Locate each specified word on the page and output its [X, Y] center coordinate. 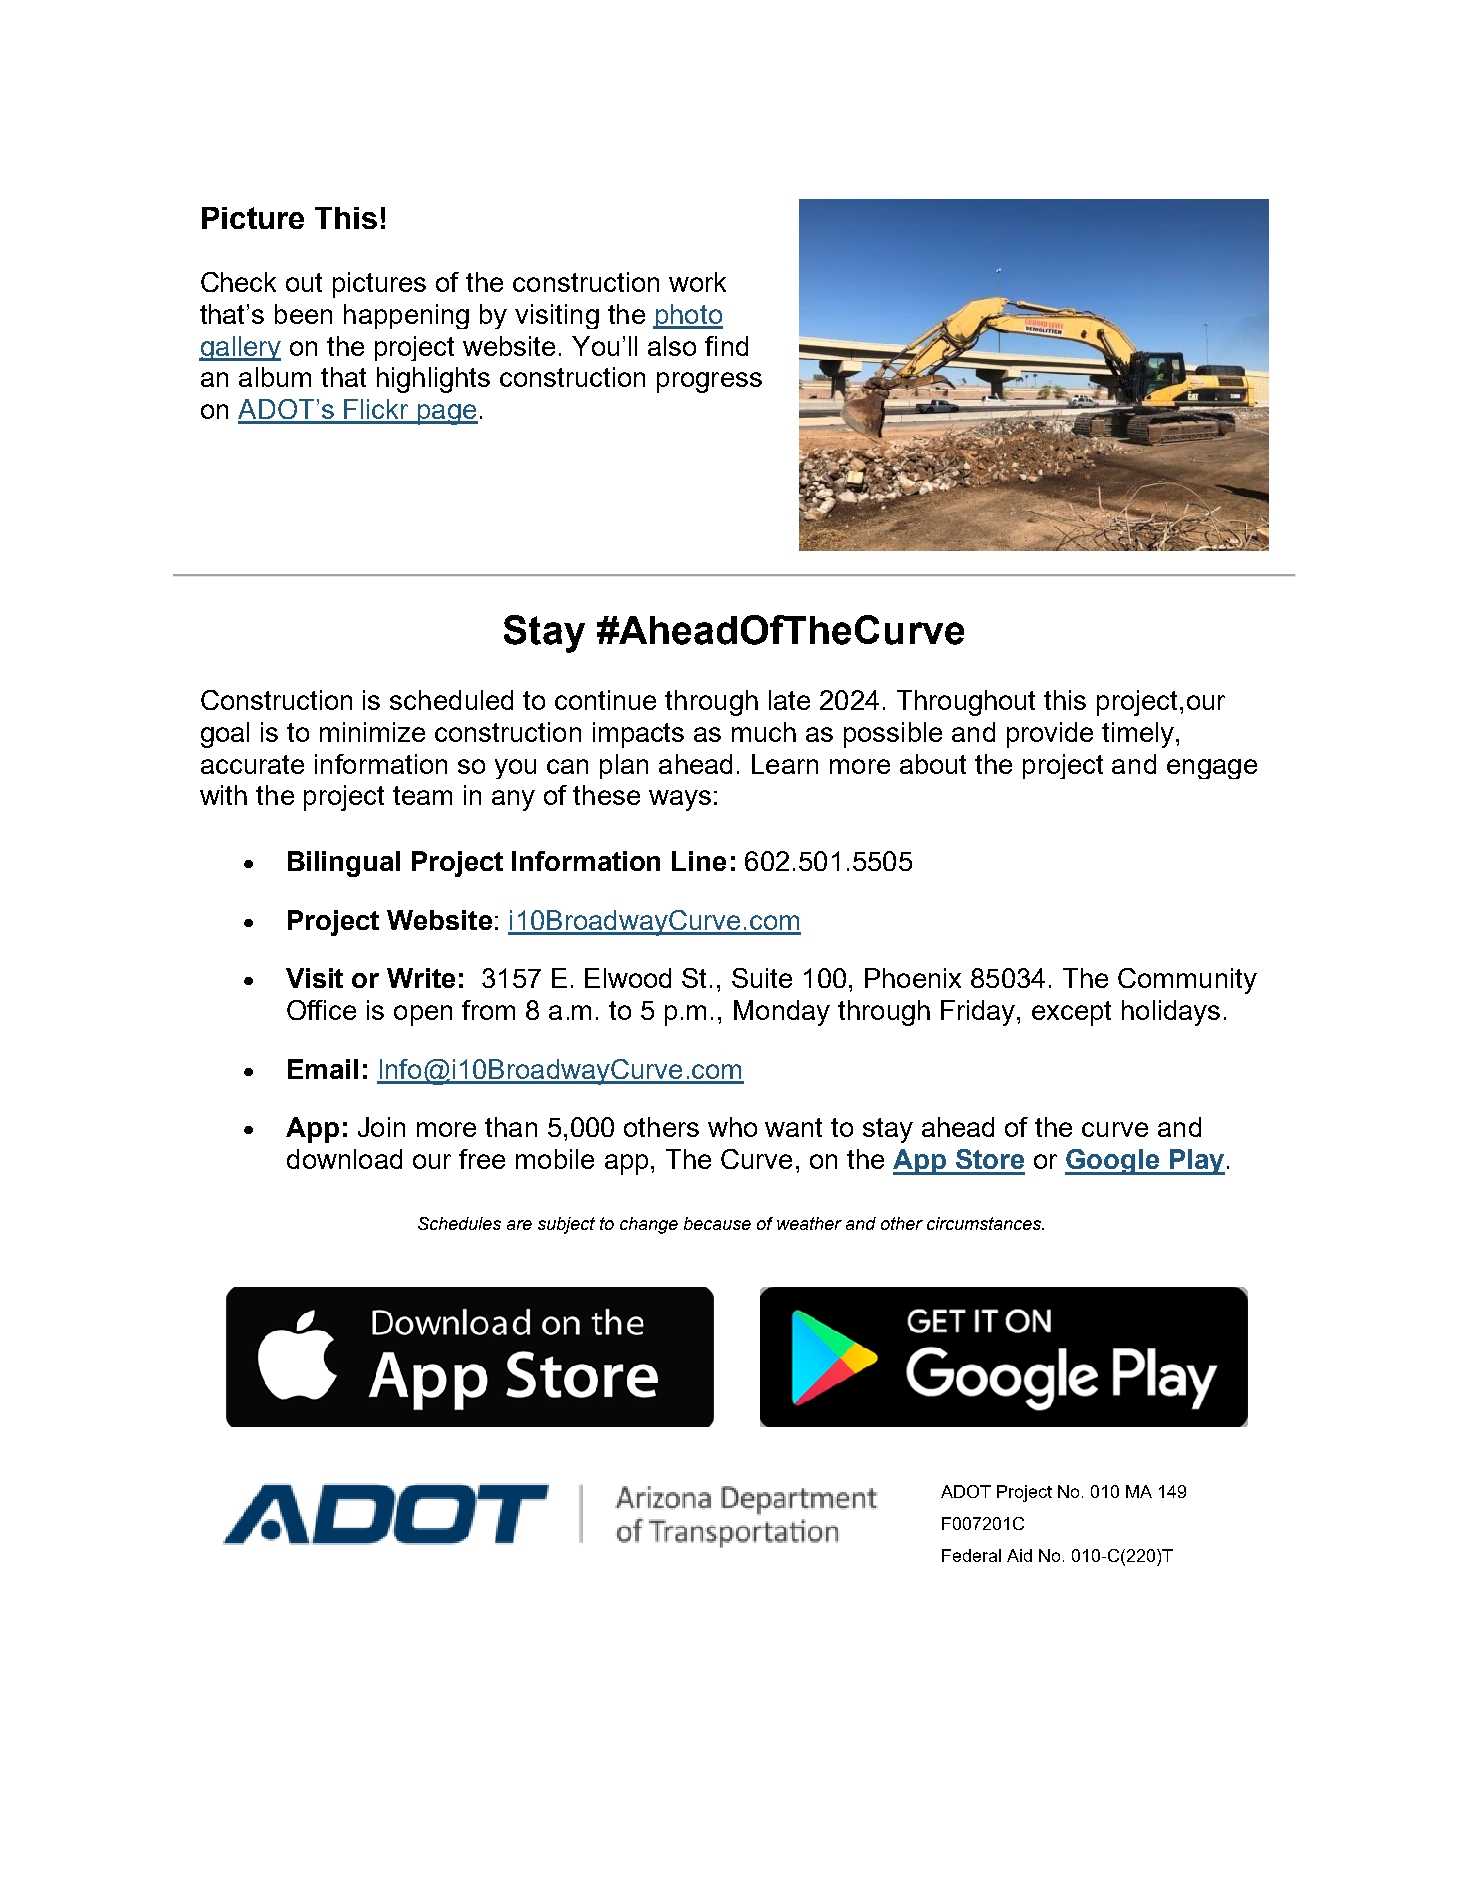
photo [688, 316]
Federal [971, 1555]
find [726, 346]
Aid [1019, 1555]
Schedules [459, 1223]
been [303, 314]
